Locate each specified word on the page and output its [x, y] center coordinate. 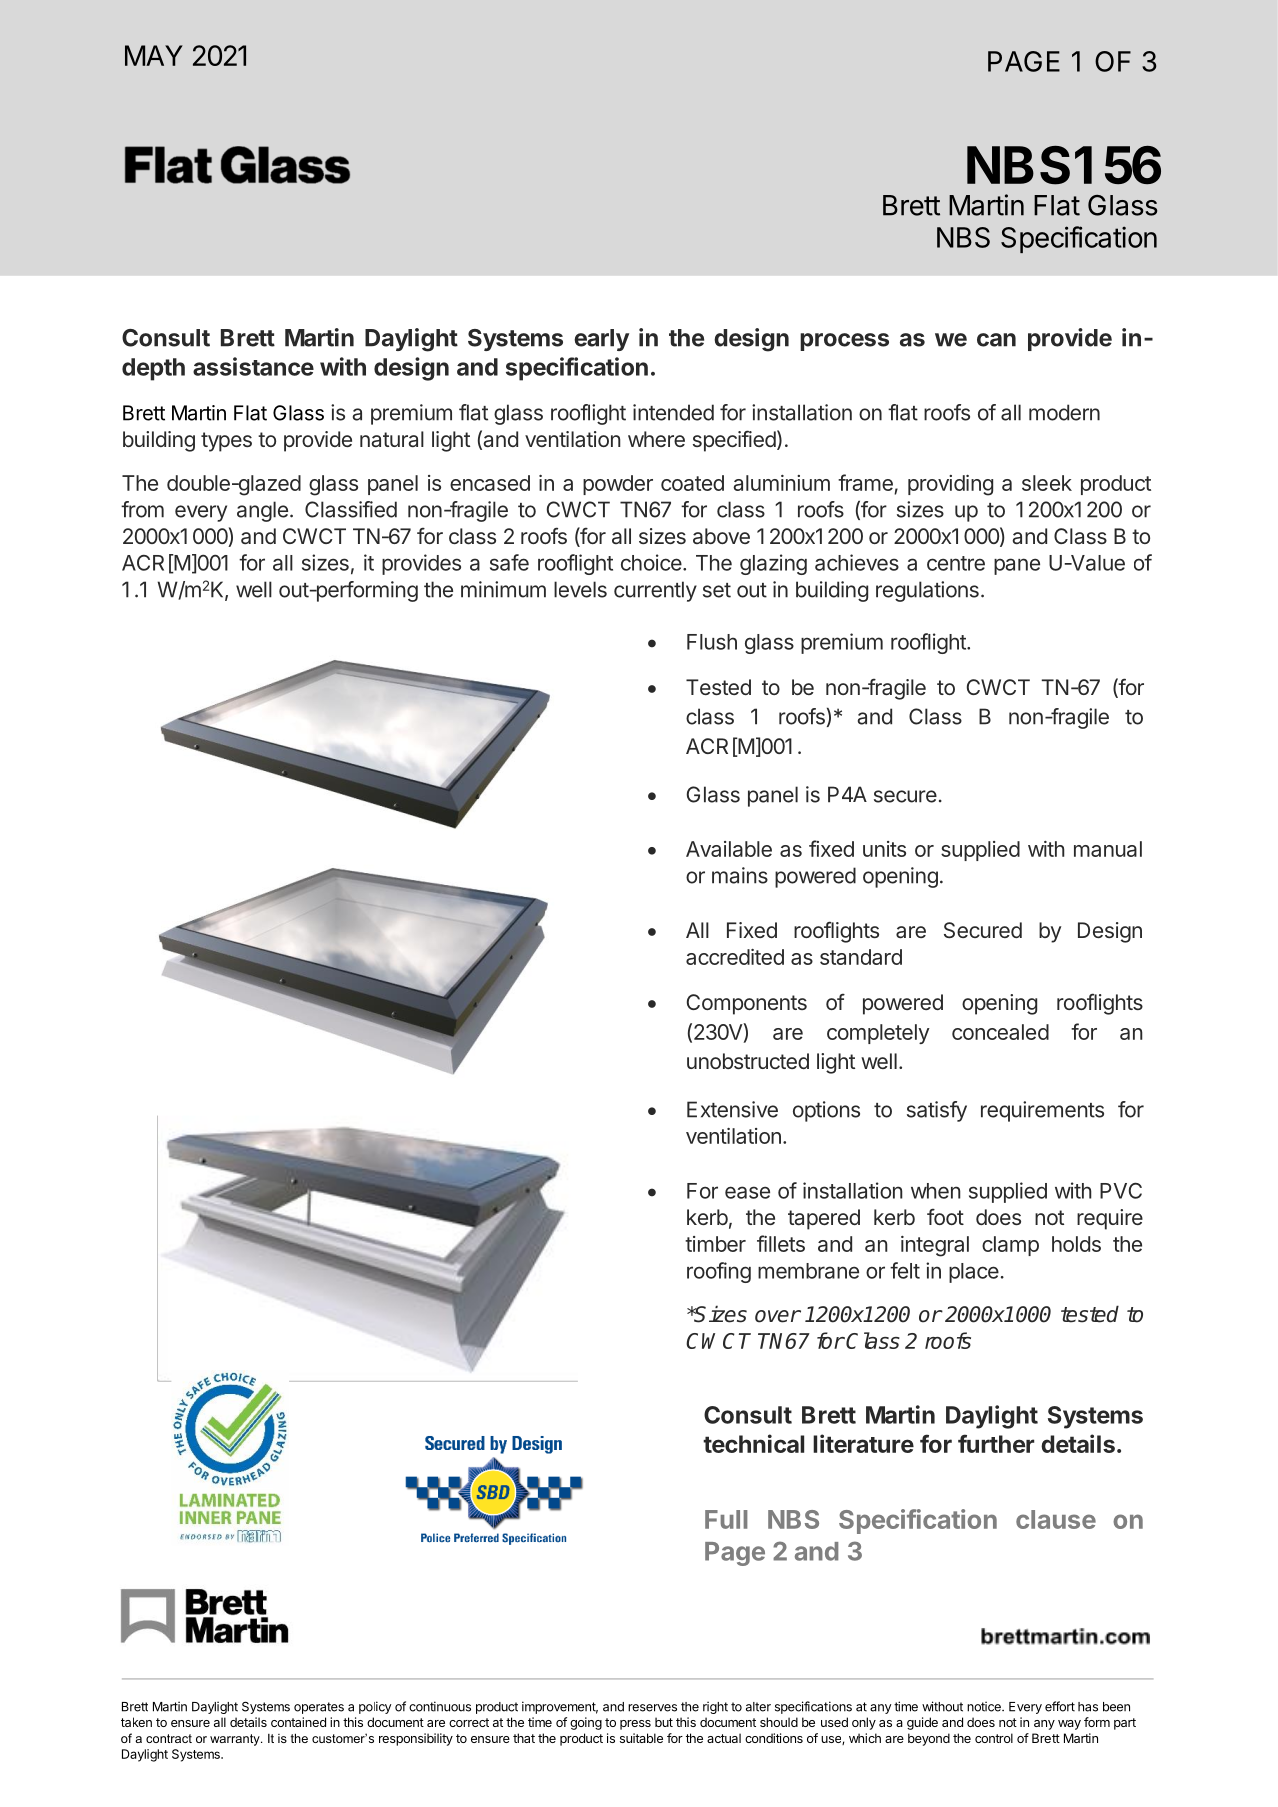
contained [298, 1722]
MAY [154, 55]
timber [715, 1244]
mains [740, 875]
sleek [1047, 483]
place [974, 1273]
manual [1108, 849]
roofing [719, 1272]
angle [262, 511]
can [996, 340]
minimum [503, 589]
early [601, 340]
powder [618, 485]
